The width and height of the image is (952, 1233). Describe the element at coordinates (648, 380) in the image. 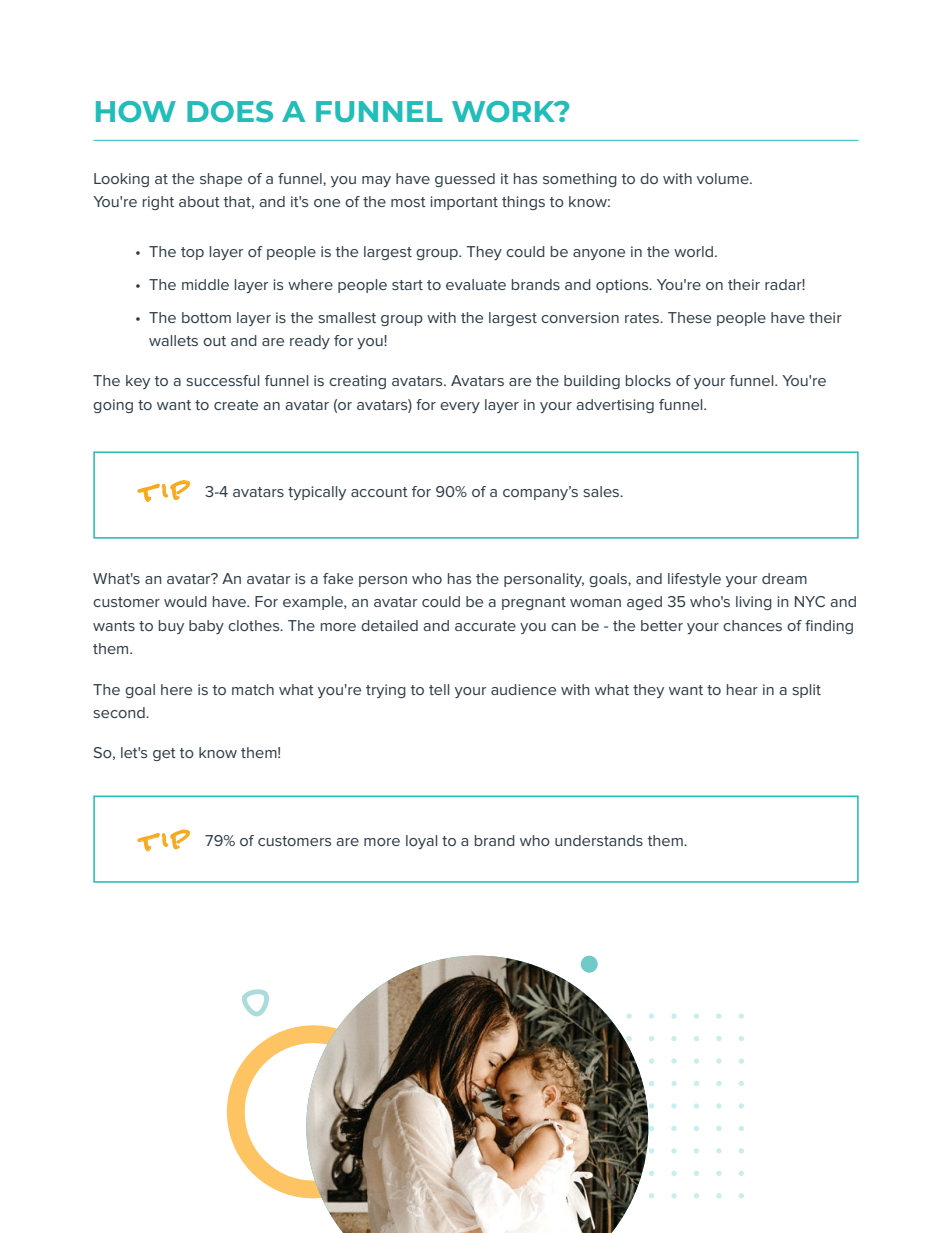

I see `blocks` at that location.
